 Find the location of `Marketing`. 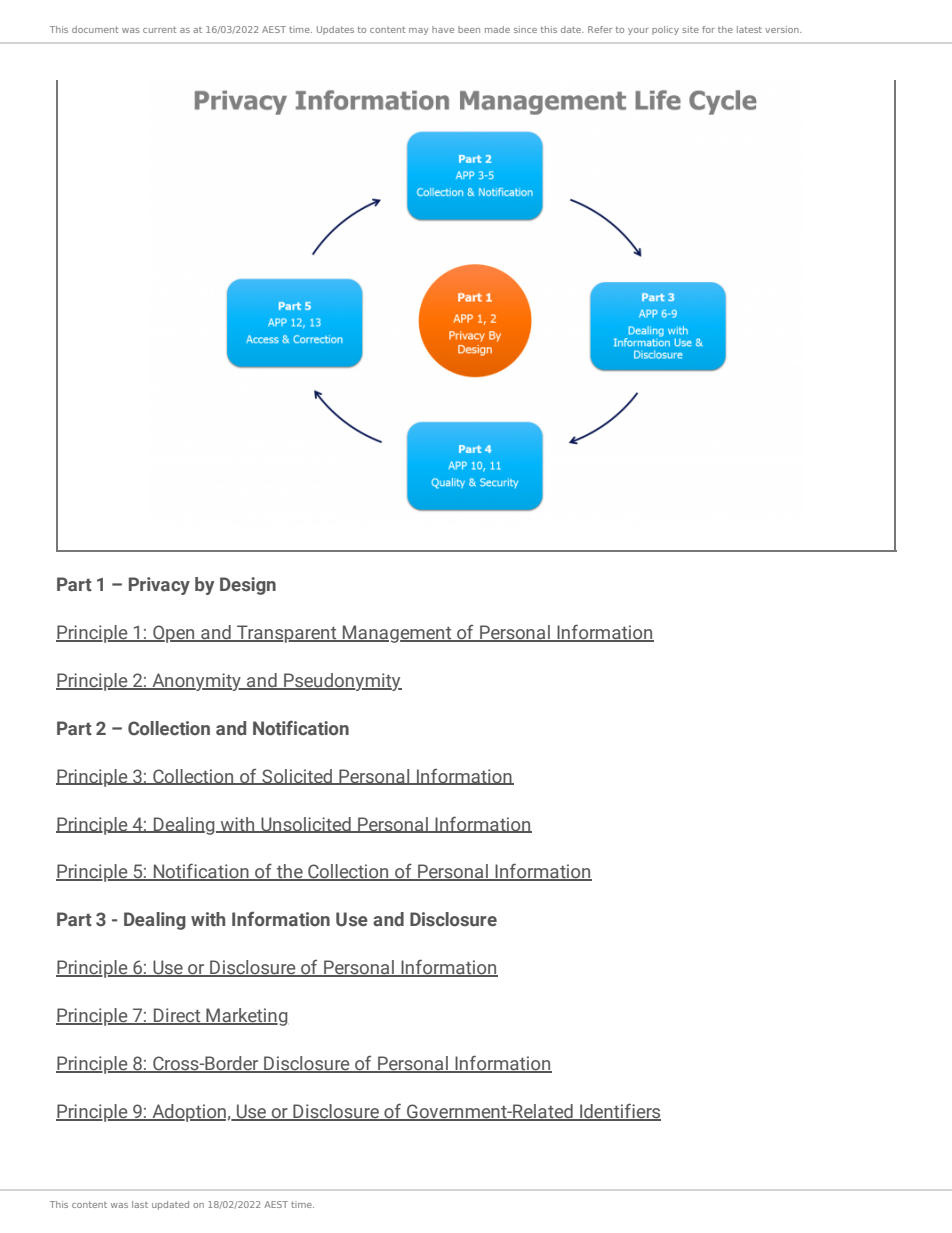

Marketing is located at coordinates (246, 1017).
